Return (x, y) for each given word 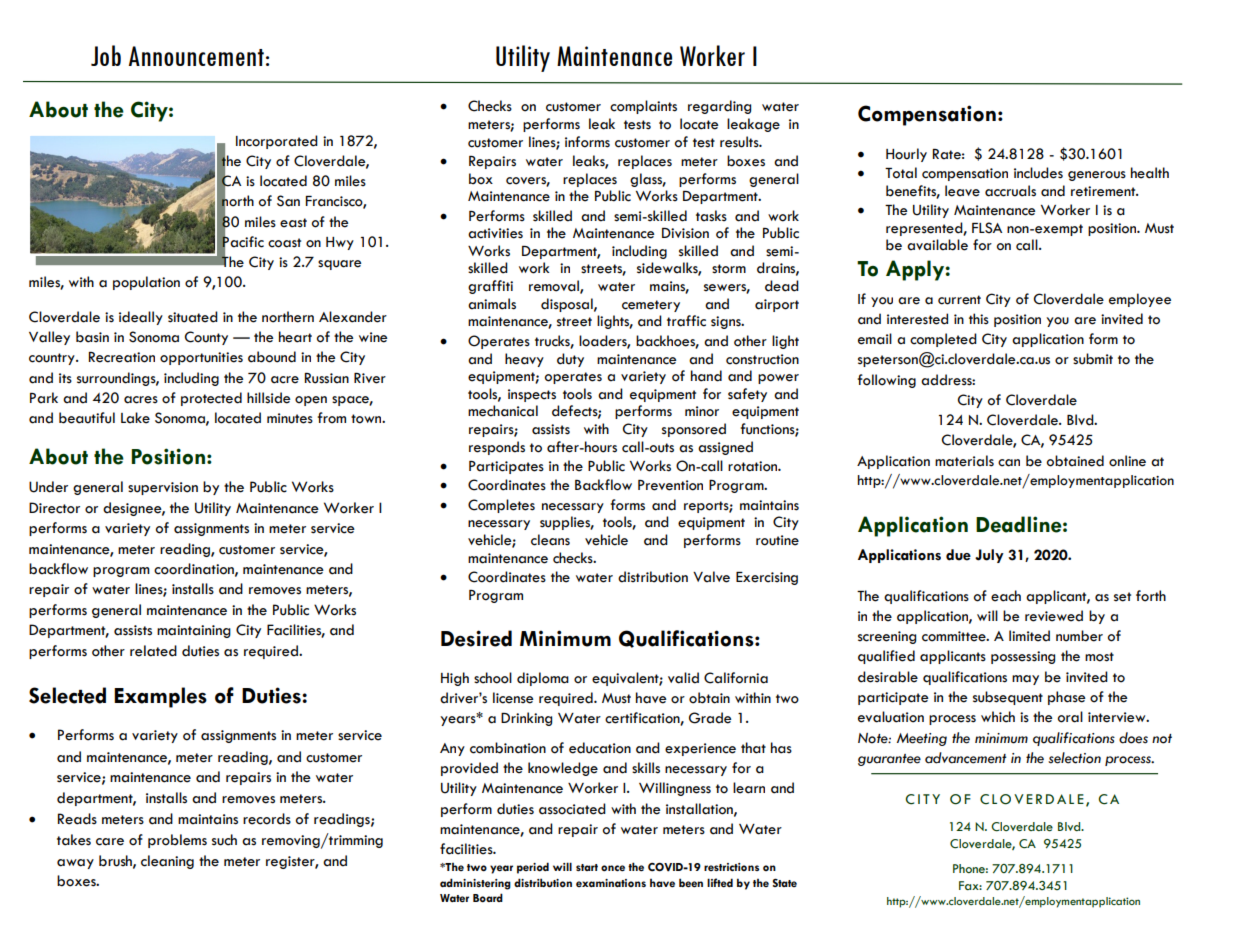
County (206, 338)
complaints (643, 107)
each (1006, 596)
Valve (711, 577)
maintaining (194, 631)
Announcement (196, 56)
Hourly (906, 155)
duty (570, 360)
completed (943, 340)
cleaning (167, 862)
